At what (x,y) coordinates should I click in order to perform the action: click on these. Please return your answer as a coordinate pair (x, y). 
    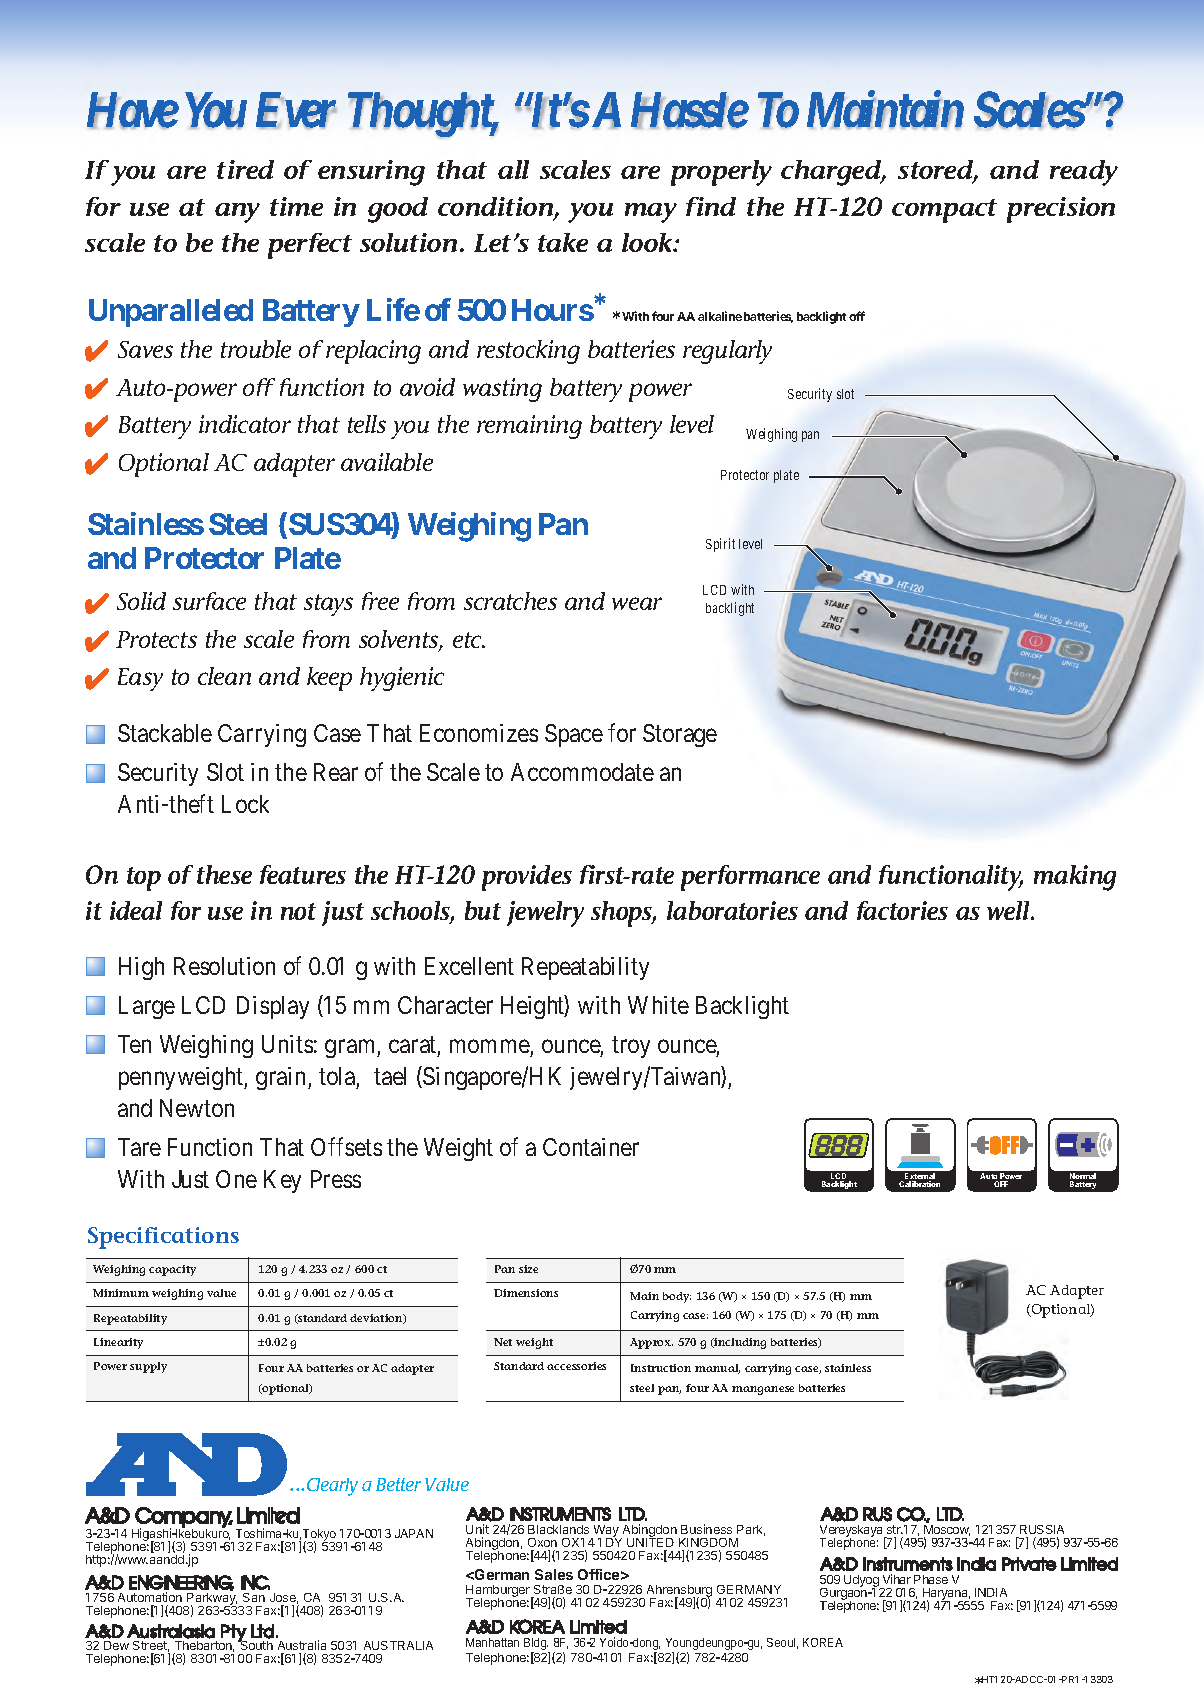
    Looking at the image, I should click on (224, 874).
